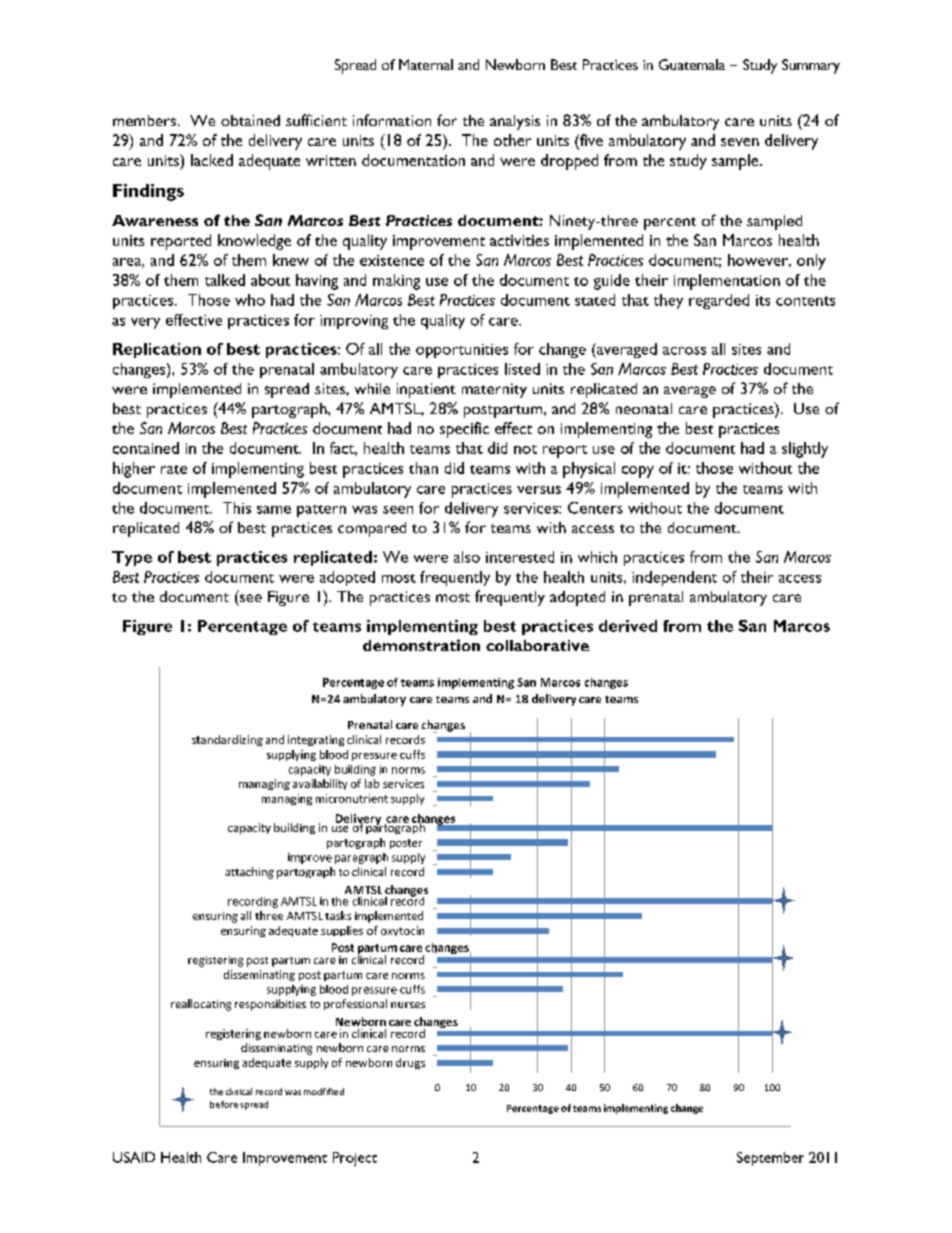 The width and height of the page is (952, 1233). What do you see at coordinates (250, 120) in the page?
I see `obtained` at bounding box center [250, 120].
